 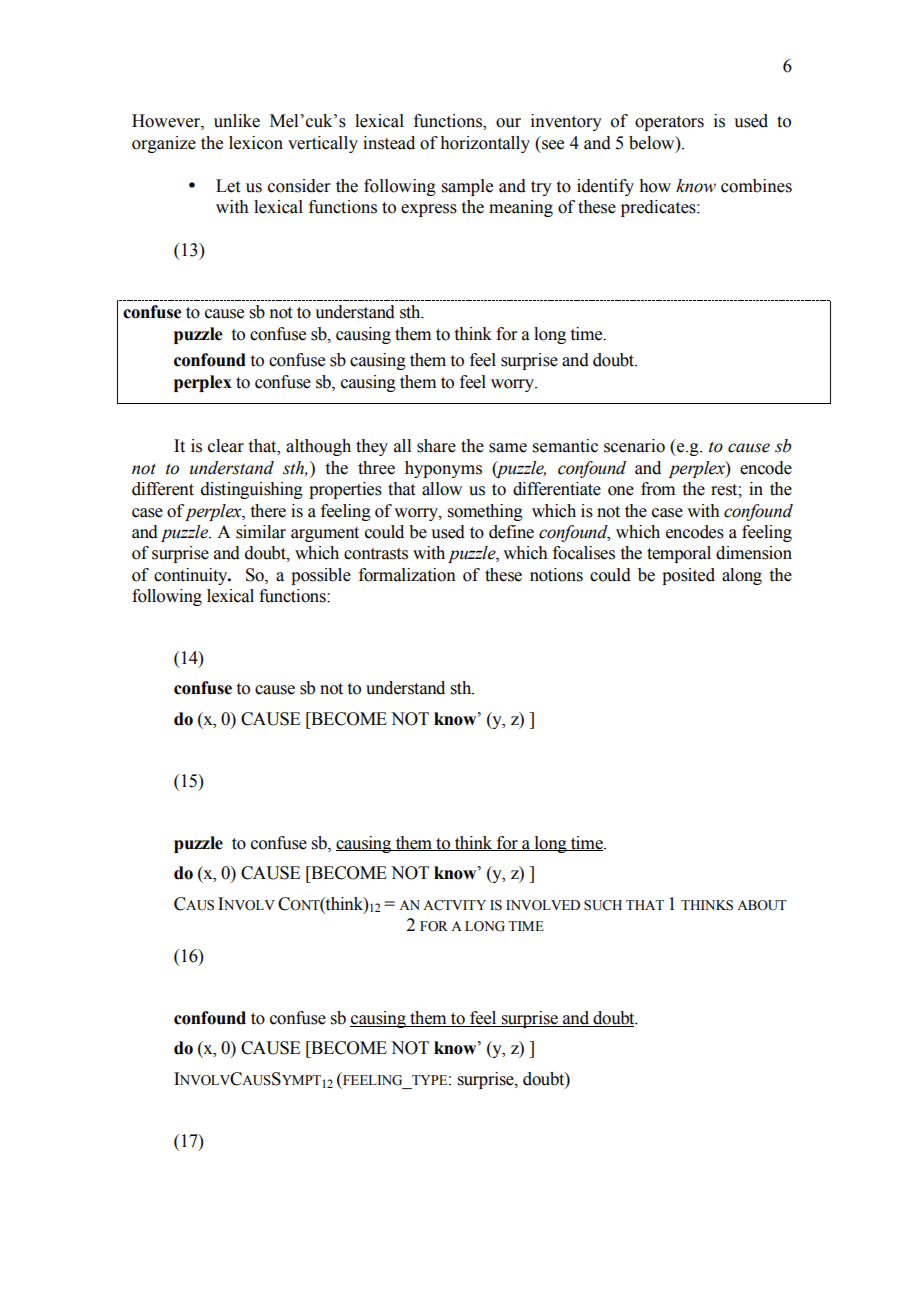 What do you see at coordinates (321, 576) in the screenshot?
I see `possible` at bounding box center [321, 576].
